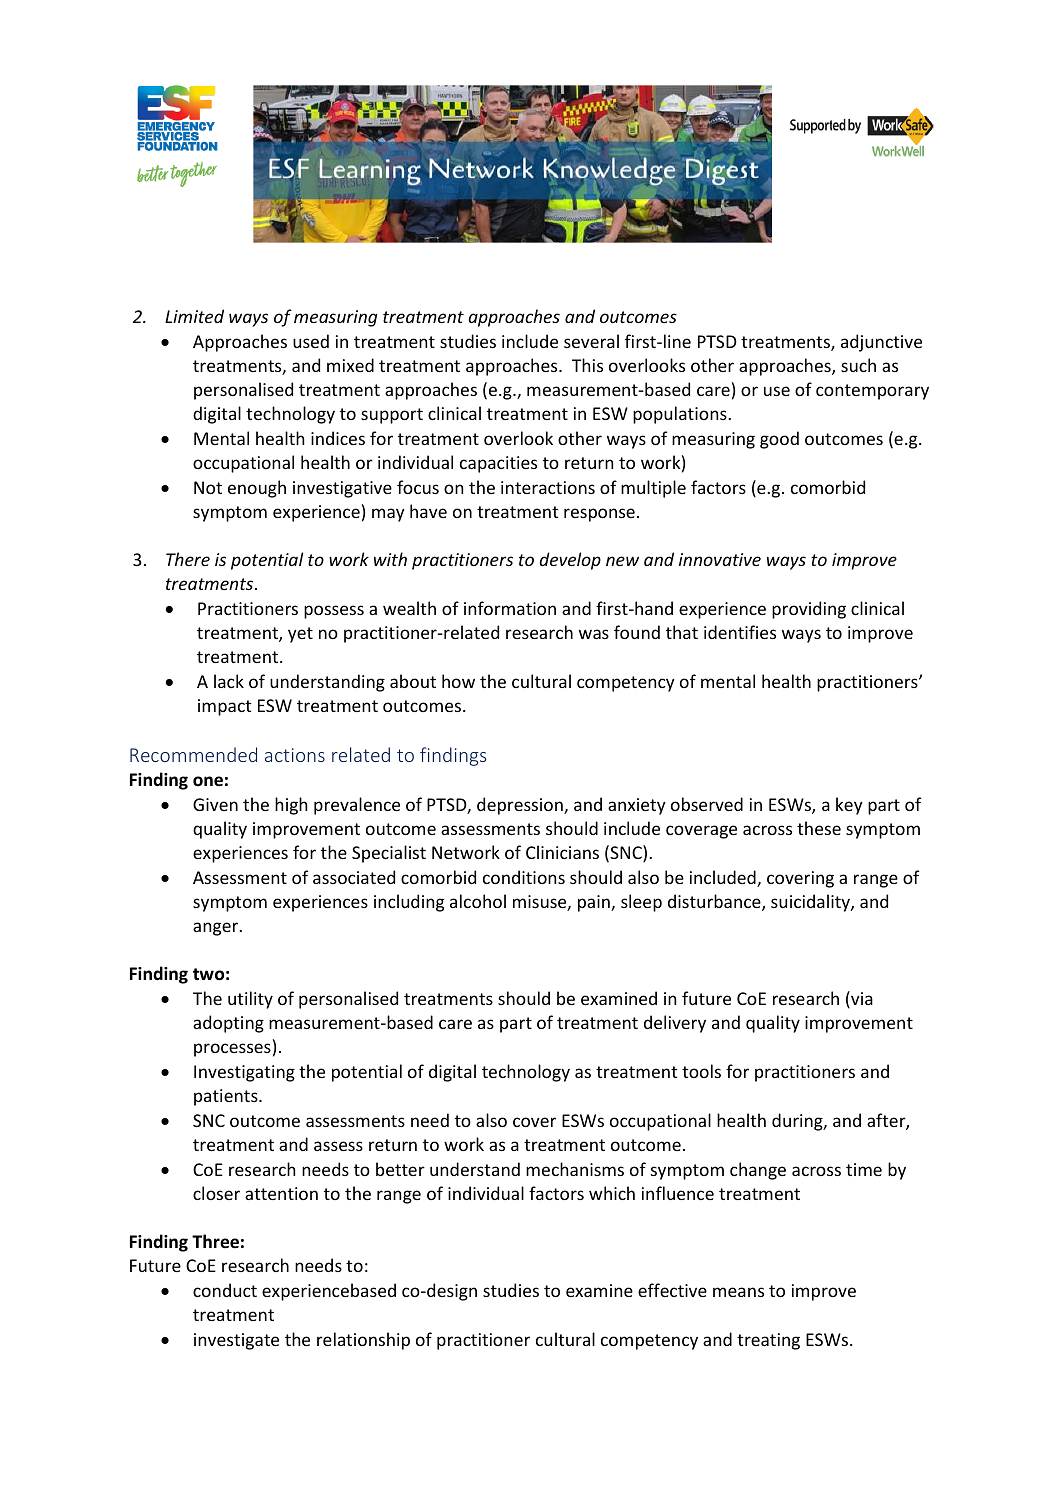  Describe the element at coordinates (672, 1290) in the screenshot. I see `effective` at that location.
